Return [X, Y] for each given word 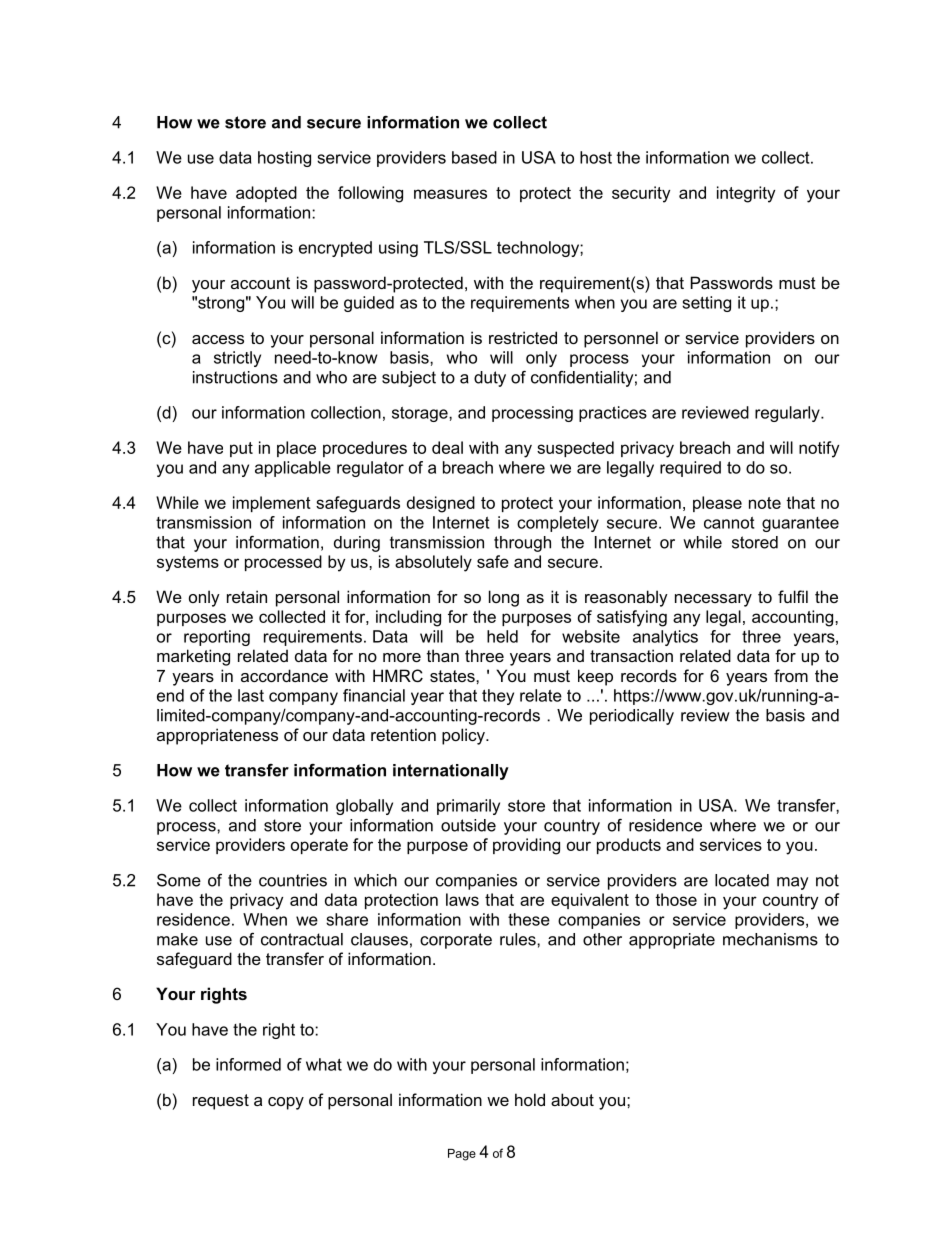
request [221, 1102]
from [791, 675]
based [474, 157]
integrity [746, 194]
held [502, 636]
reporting [217, 638]
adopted [266, 194]
